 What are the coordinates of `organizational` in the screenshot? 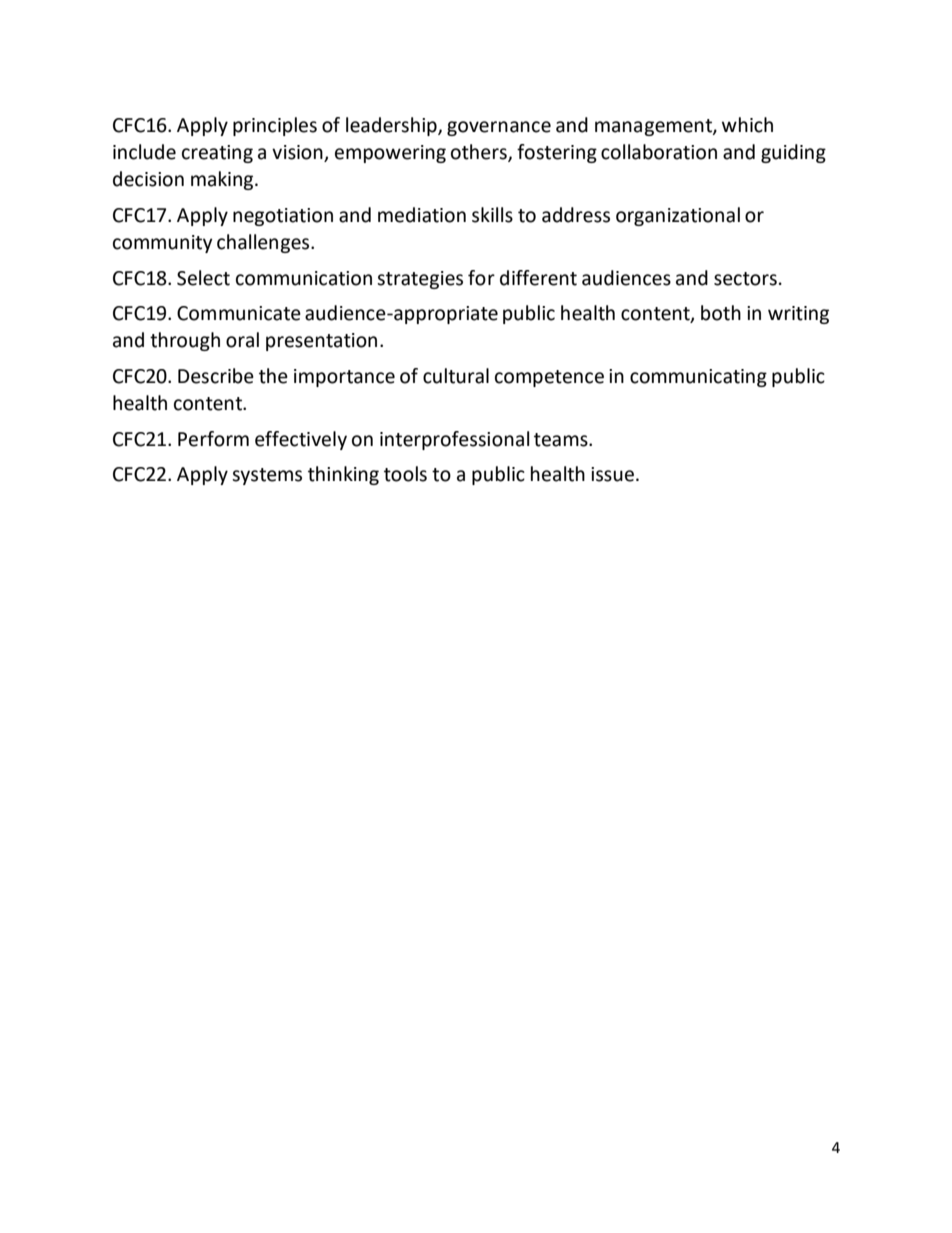 It's located at (678, 216).
